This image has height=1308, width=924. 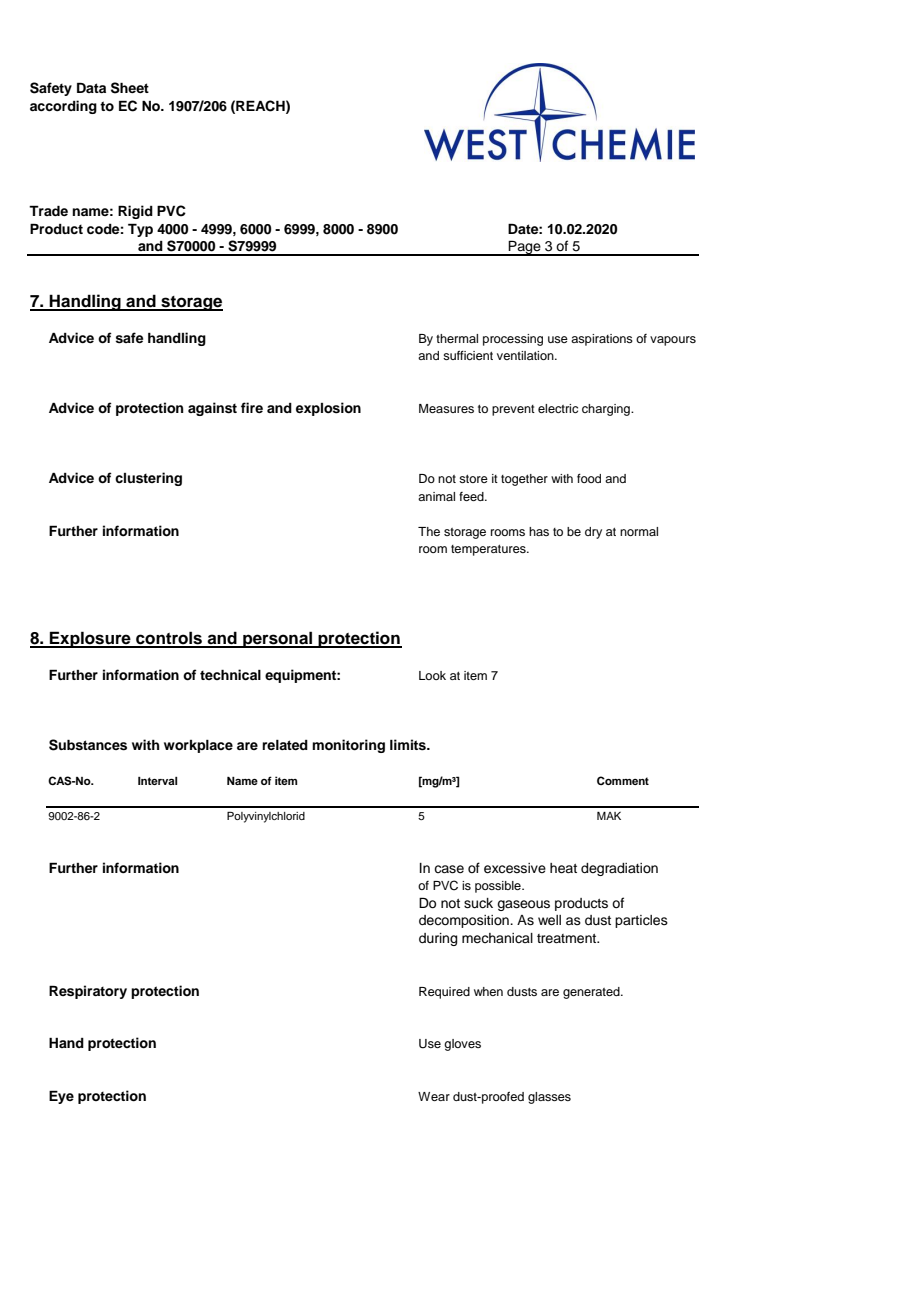 I want to click on charging, so click(x=607, y=410).
